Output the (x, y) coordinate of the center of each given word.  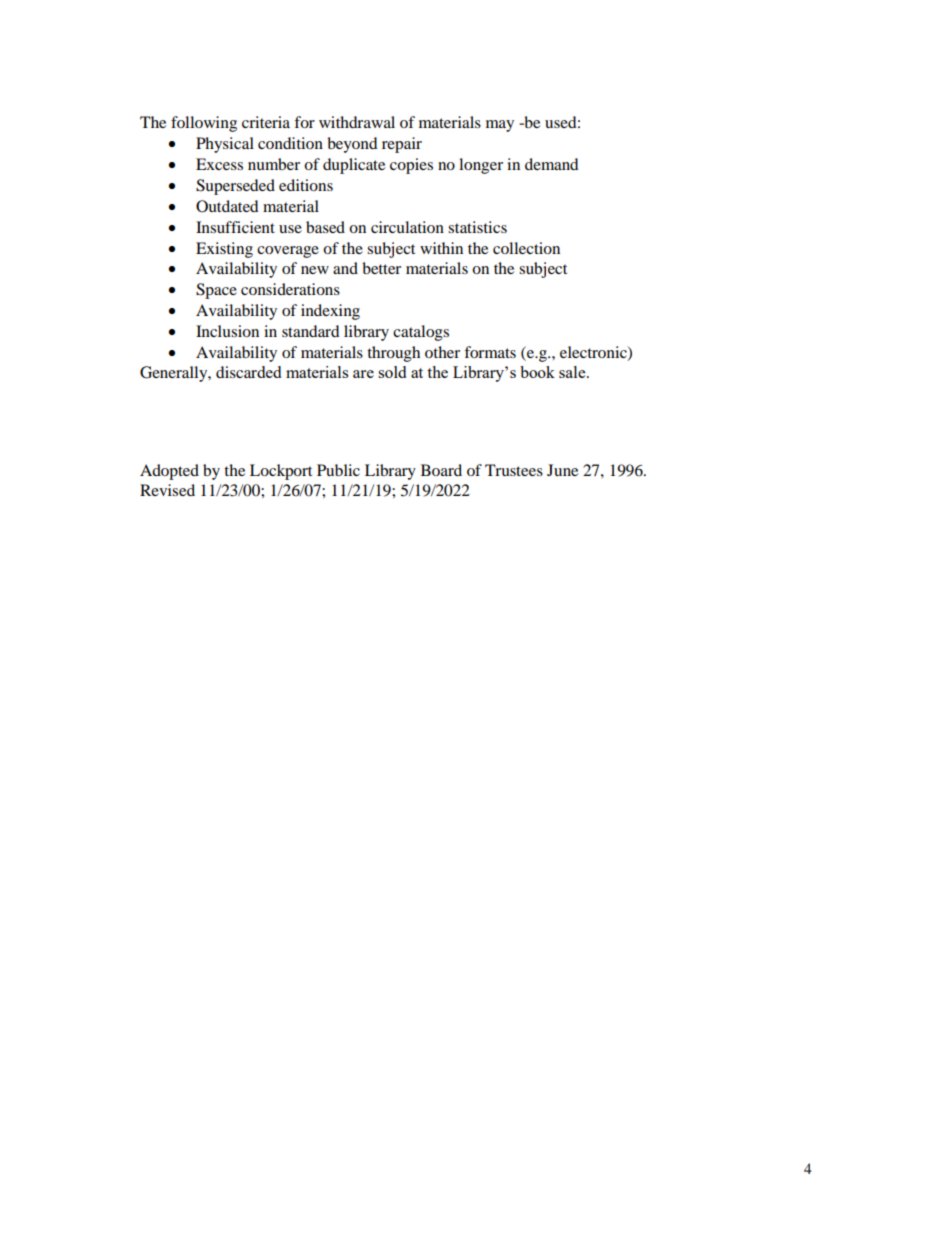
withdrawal (357, 122)
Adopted (169, 472)
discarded (248, 372)
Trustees (514, 470)
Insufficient (235, 227)
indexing (330, 312)
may (500, 126)
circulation (407, 227)
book (537, 372)
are (363, 374)
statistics (477, 227)
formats (490, 352)
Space (216, 291)
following (204, 124)
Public (338, 470)
